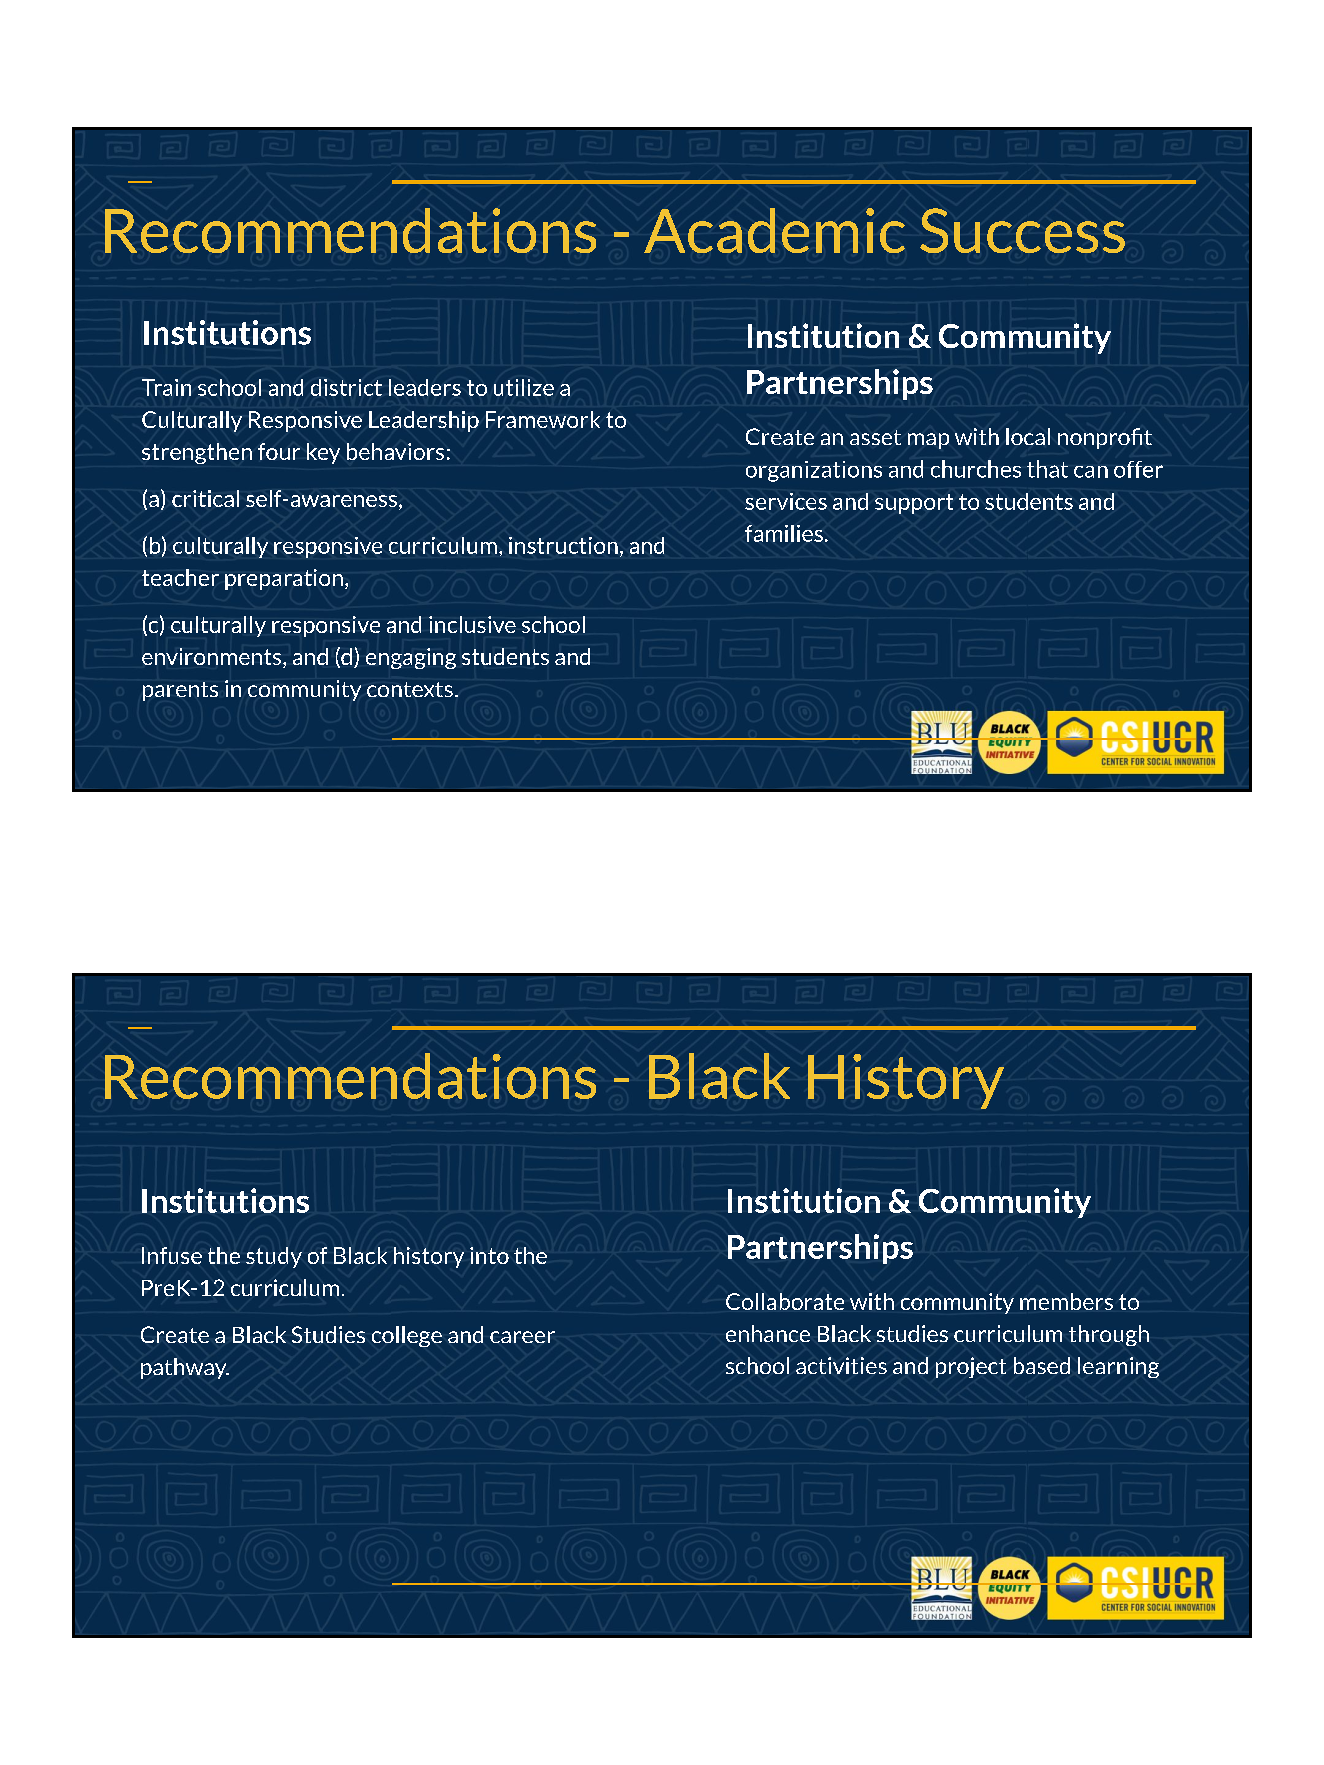 Image resolution: width=1324 pixels, height=1765 pixels. What do you see at coordinates (774, 230) in the image?
I see `Academic` at bounding box center [774, 230].
